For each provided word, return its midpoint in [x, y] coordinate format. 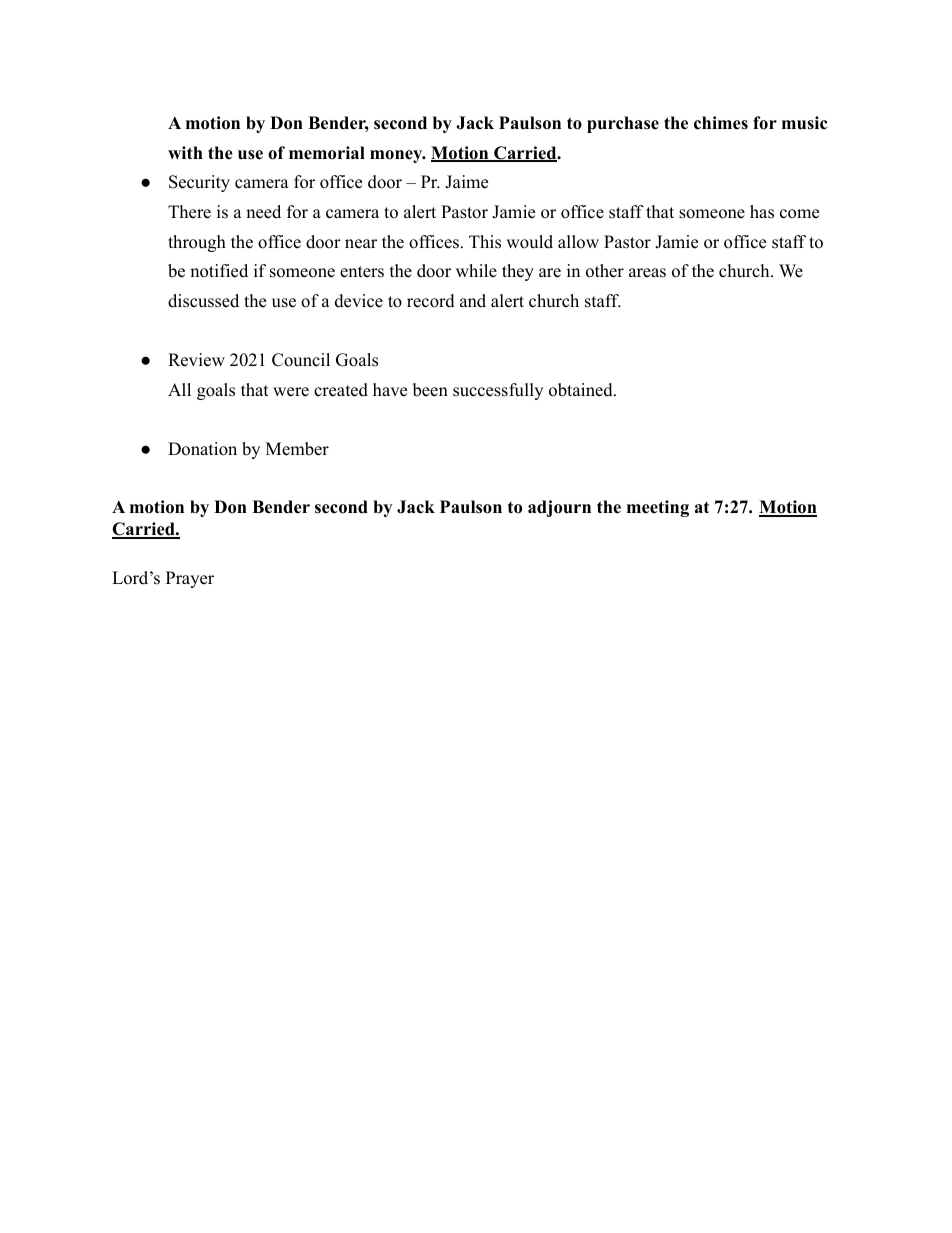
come [799, 214]
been [430, 390]
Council [301, 360]
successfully [498, 391]
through [197, 243]
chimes [721, 123]
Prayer [190, 579]
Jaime [466, 182]
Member [297, 449]
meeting [658, 508]
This [485, 242]
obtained [582, 390]
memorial [327, 153]
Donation [202, 449]
